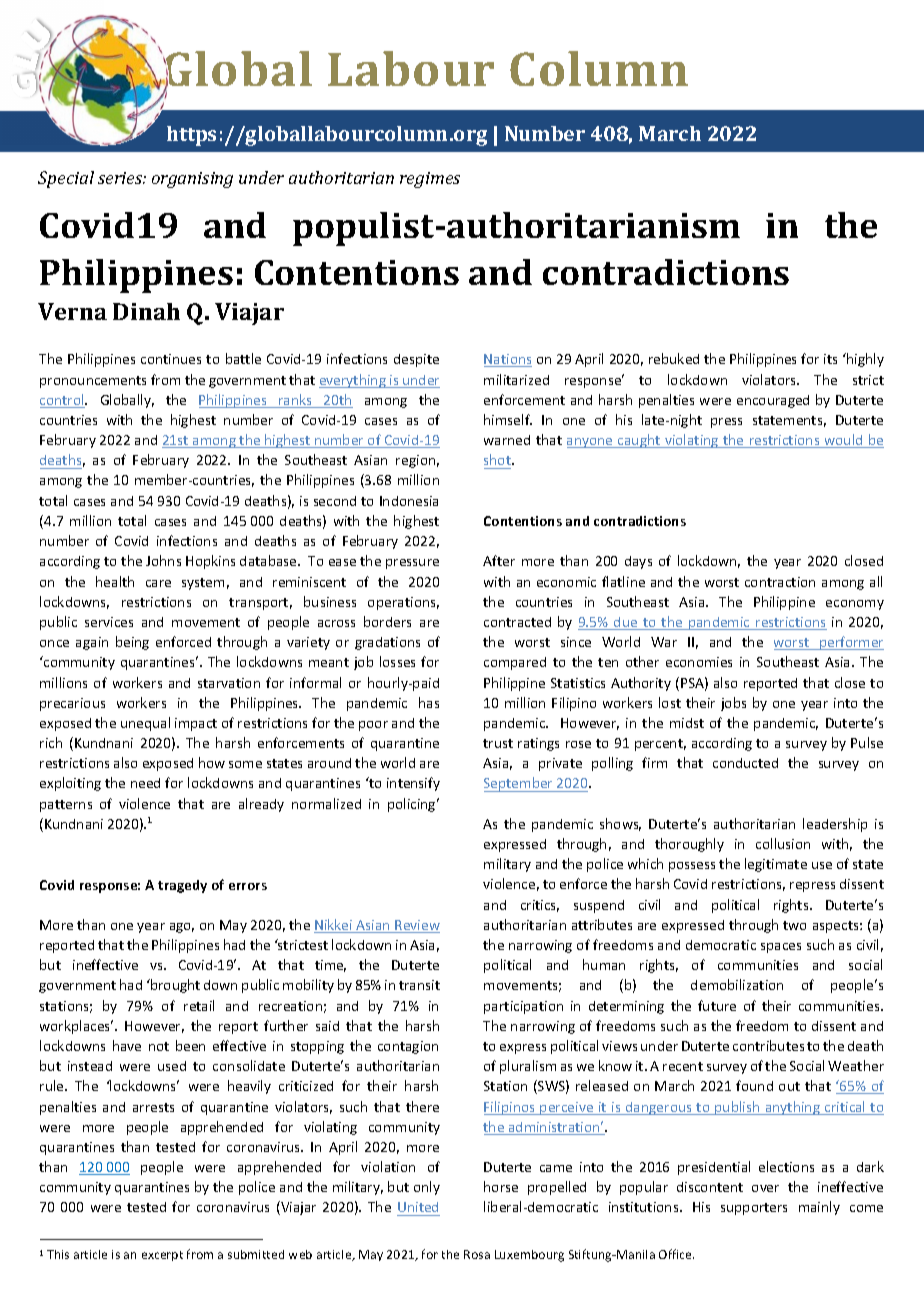 The height and width of the screenshot is (1308, 924). I want to click on spaces, so click(781, 948).
